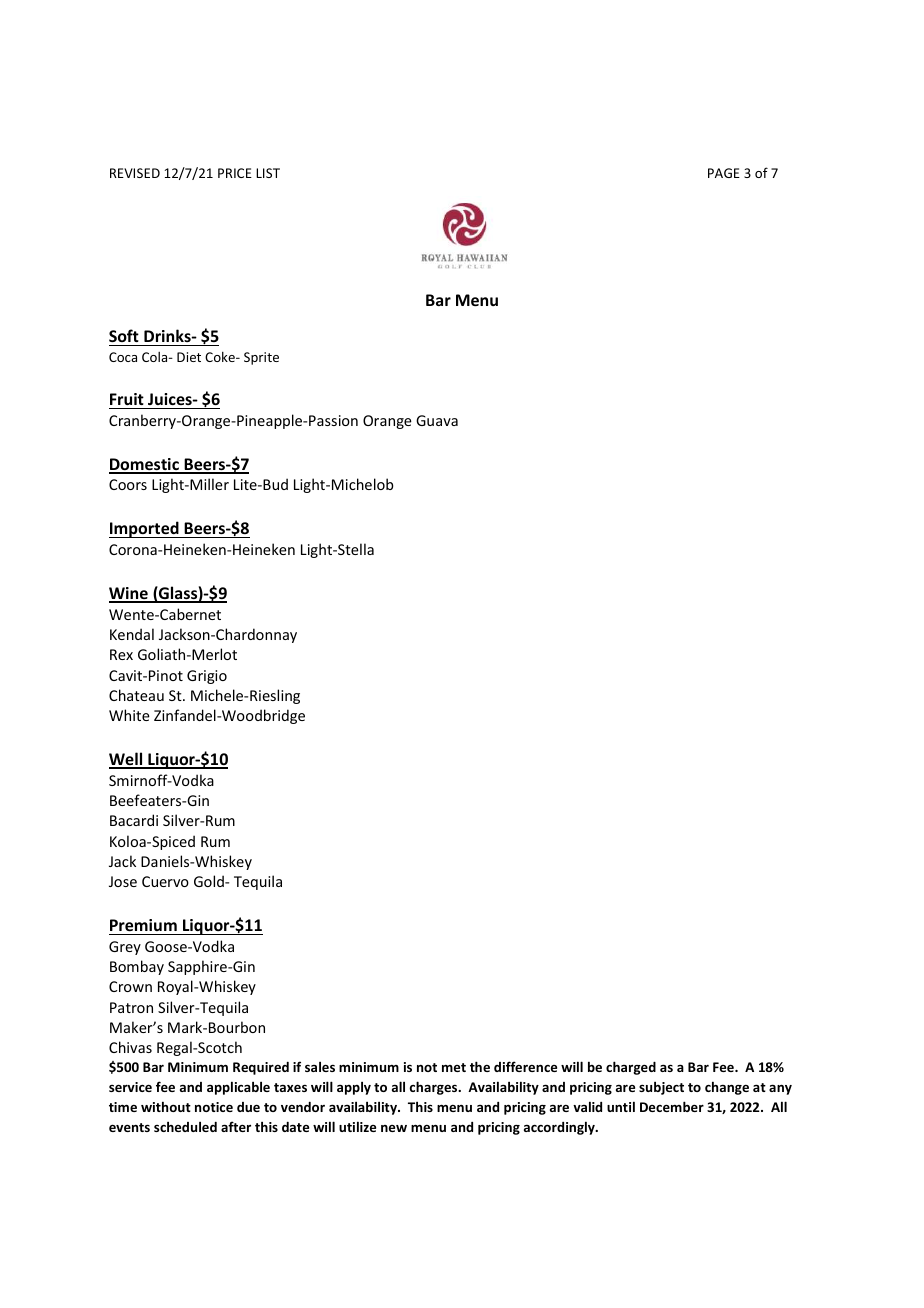 The height and width of the screenshot is (1308, 924). I want to click on Wine, so click(129, 594).
